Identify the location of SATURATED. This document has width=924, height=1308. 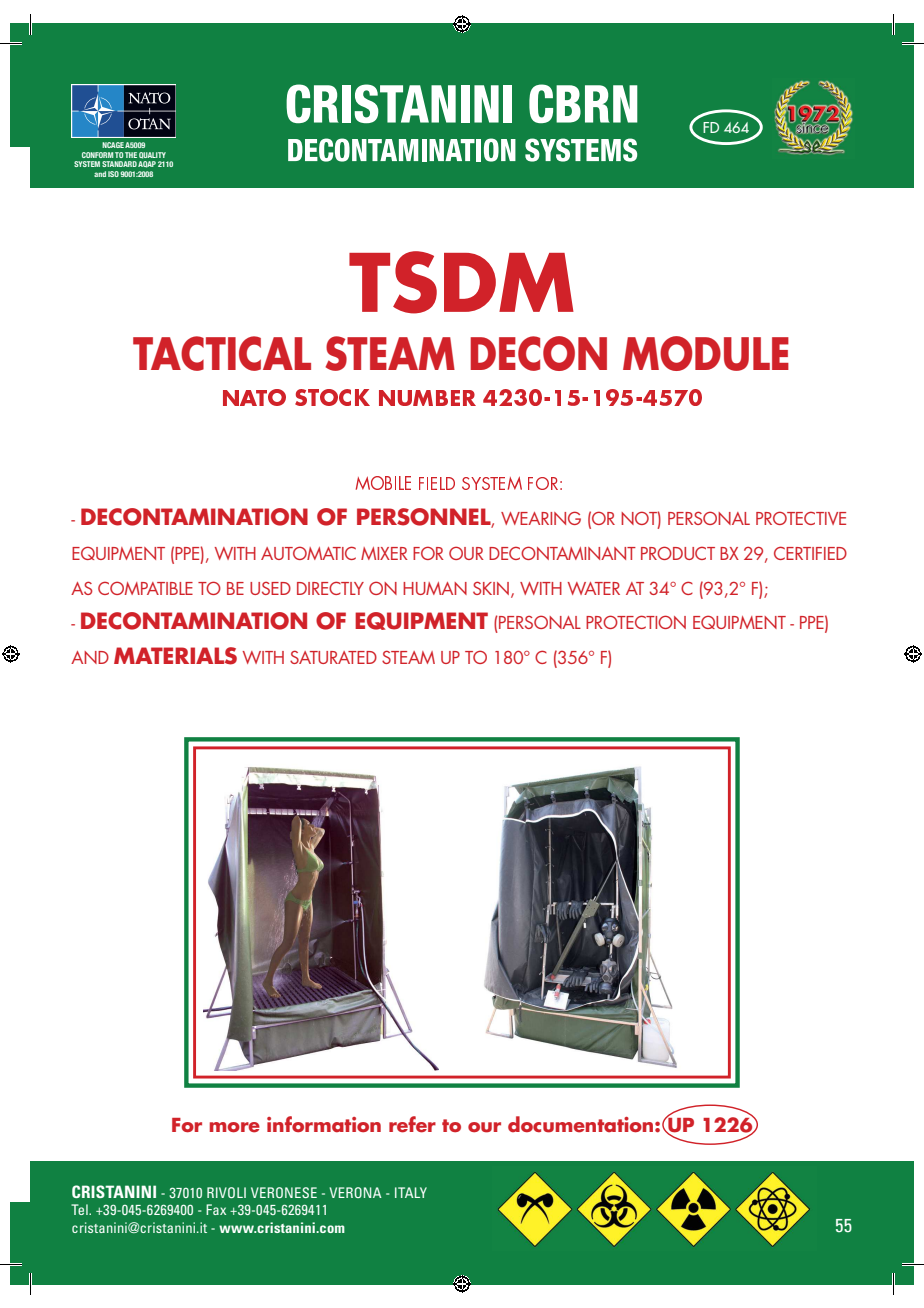
(333, 657).
